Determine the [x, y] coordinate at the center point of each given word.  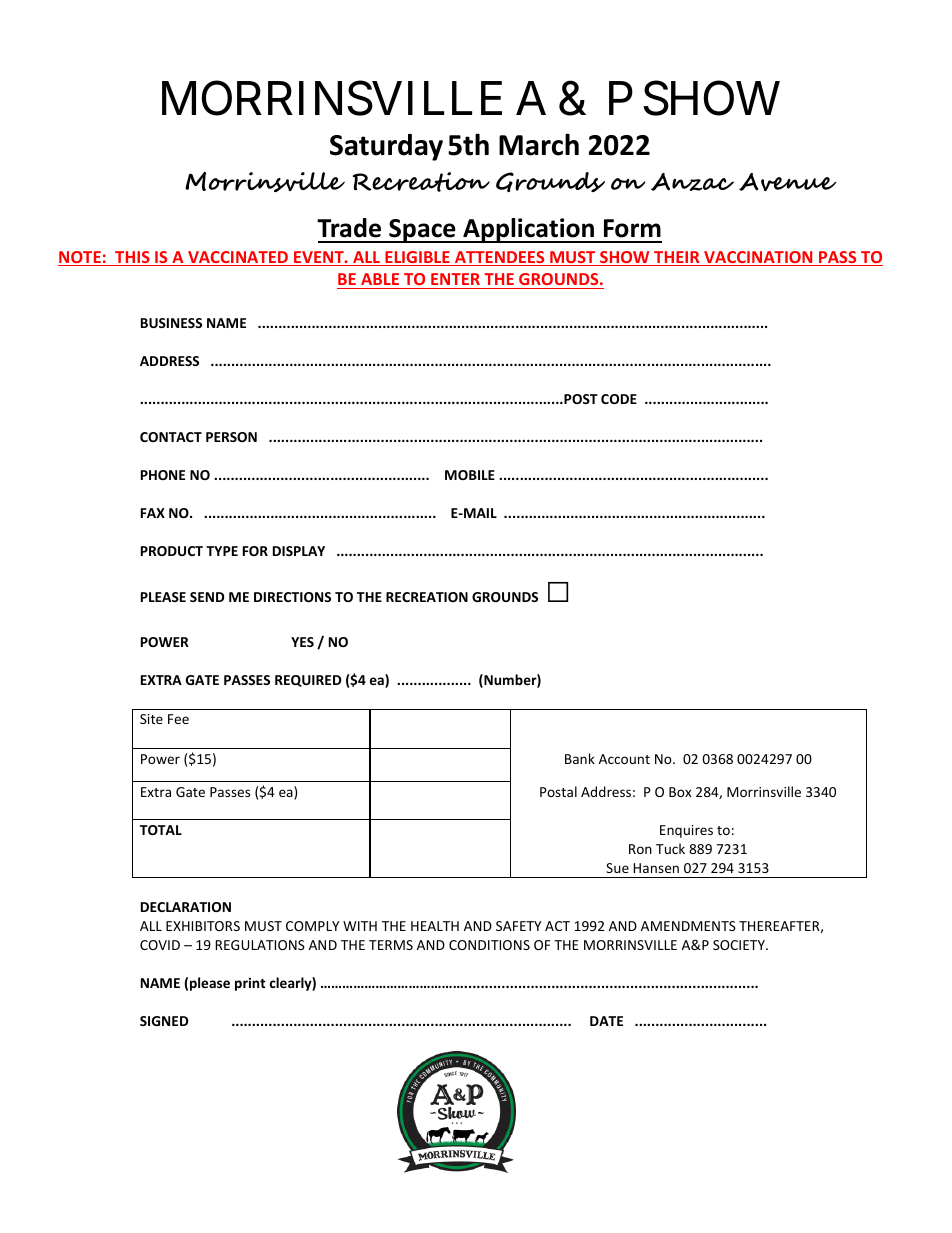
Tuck [670, 848]
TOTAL [161, 830]
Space [422, 231]
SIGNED [164, 1021]
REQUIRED [308, 681]
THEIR [677, 258]
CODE [619, 399]
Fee [178, 719]
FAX [153, 513]
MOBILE [470, 475]
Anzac [692, 182]
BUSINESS [171, 323]
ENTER [455, 279]
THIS [132, 258]
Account [624, 759]
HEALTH [435, 926]
